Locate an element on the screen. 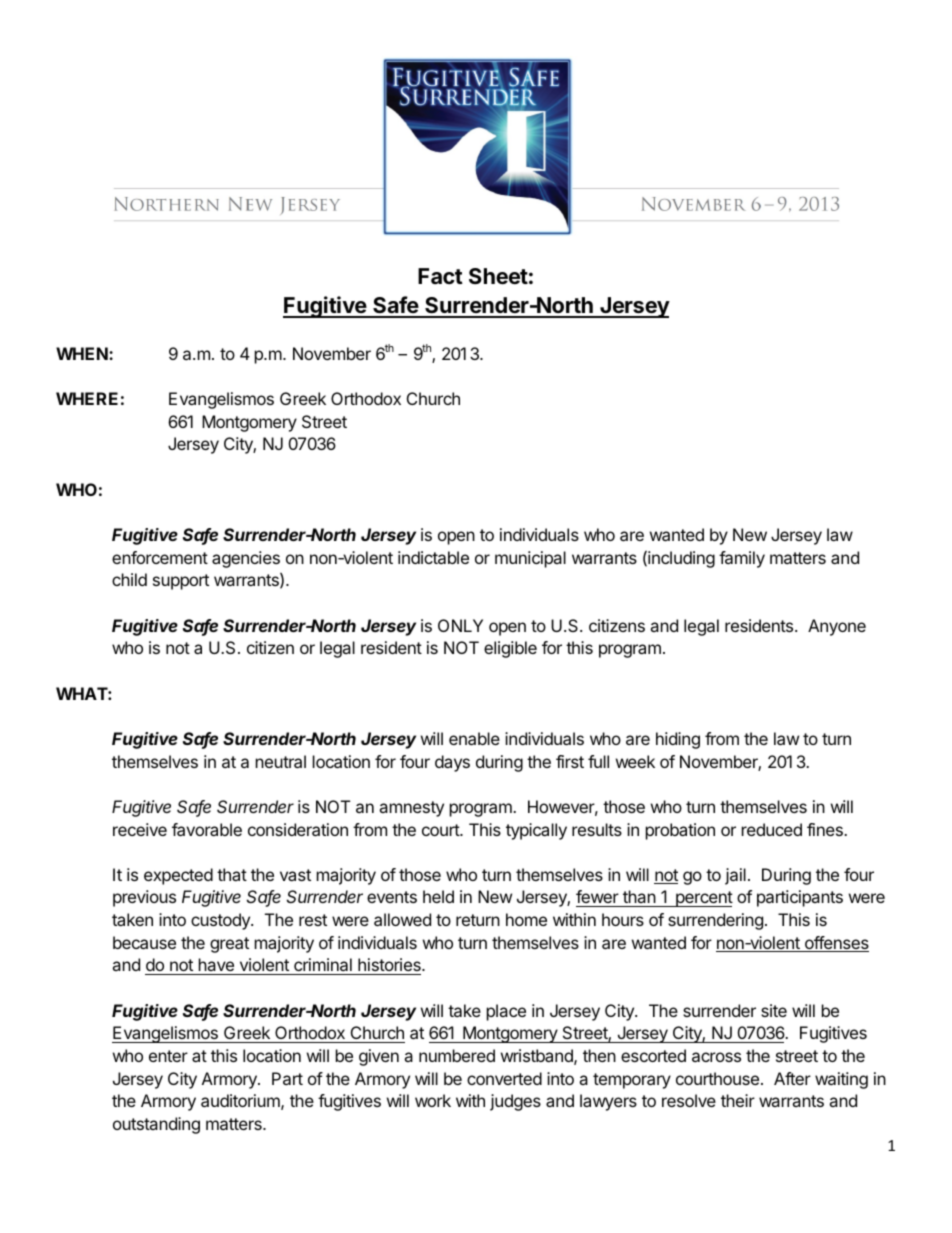  reduced is located at coordinates (772, 829).
